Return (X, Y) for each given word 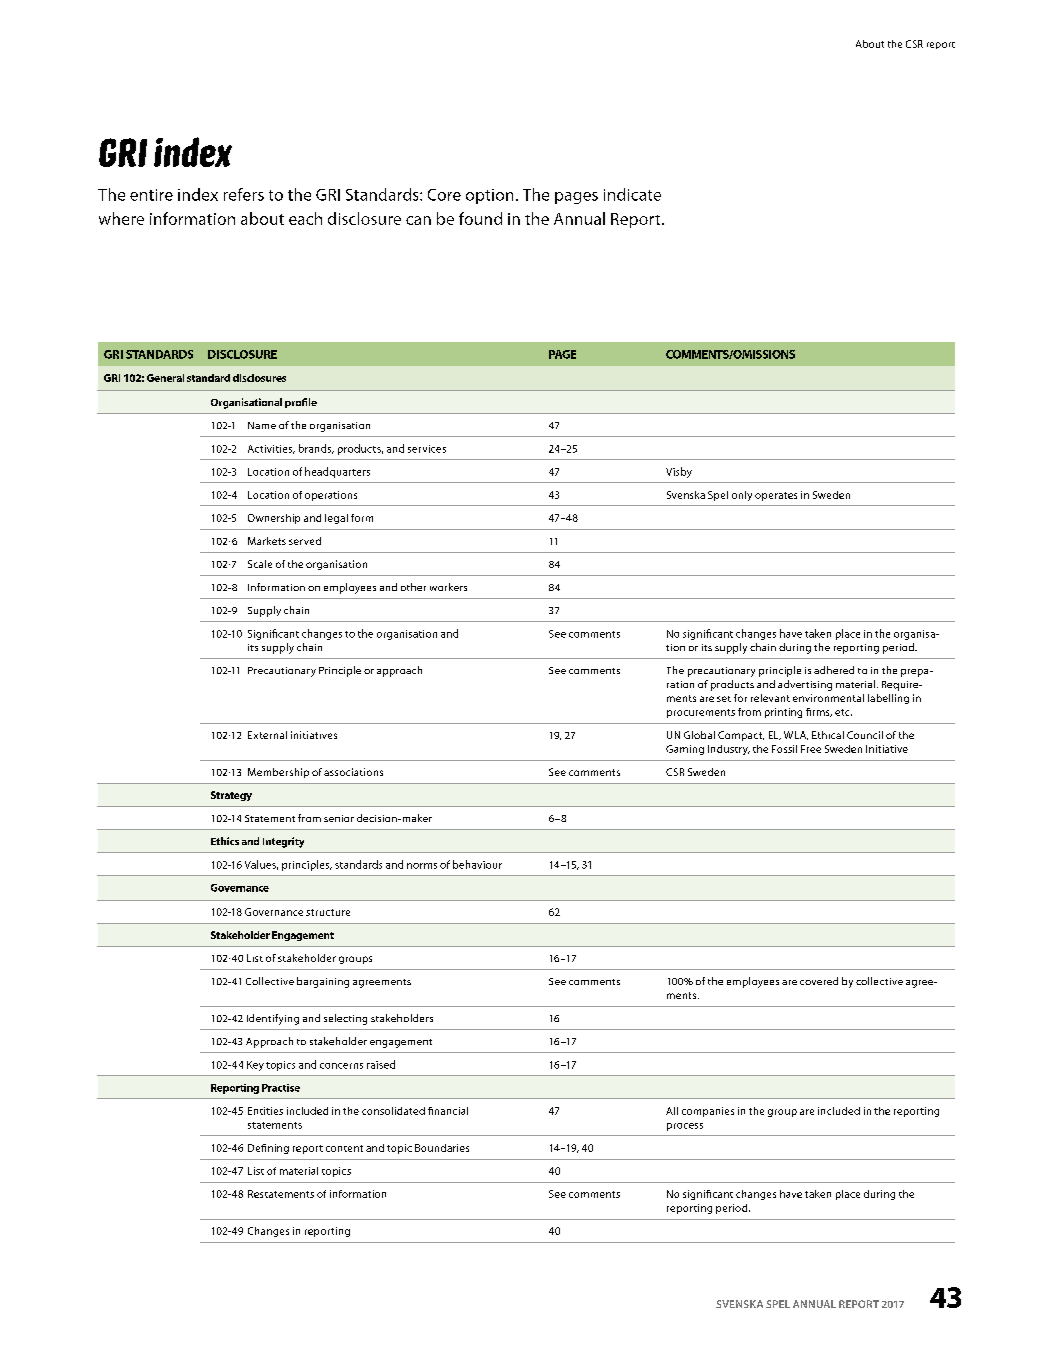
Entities (265, 1111)
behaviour (477, 864)
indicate (632, 194)
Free (811, 749)
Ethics (225, 841)
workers (448, 587)
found (480, 218)
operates (776, 496)
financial (448, 1111)
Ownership (274, 519)
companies (708, 1112)
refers (244, 194)
